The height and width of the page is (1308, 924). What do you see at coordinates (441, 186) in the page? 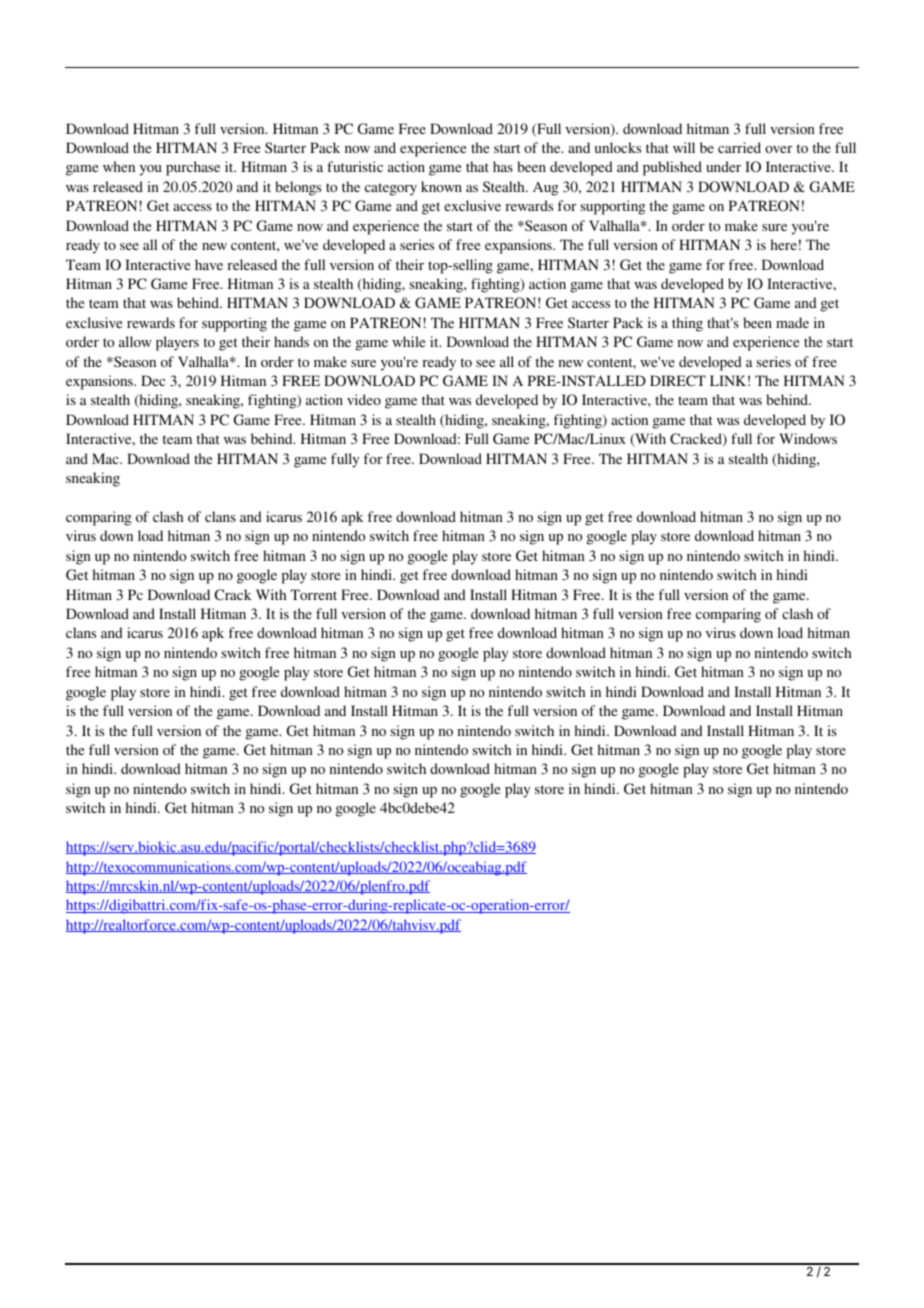
I see `known` at bounding box center [441, 186].
